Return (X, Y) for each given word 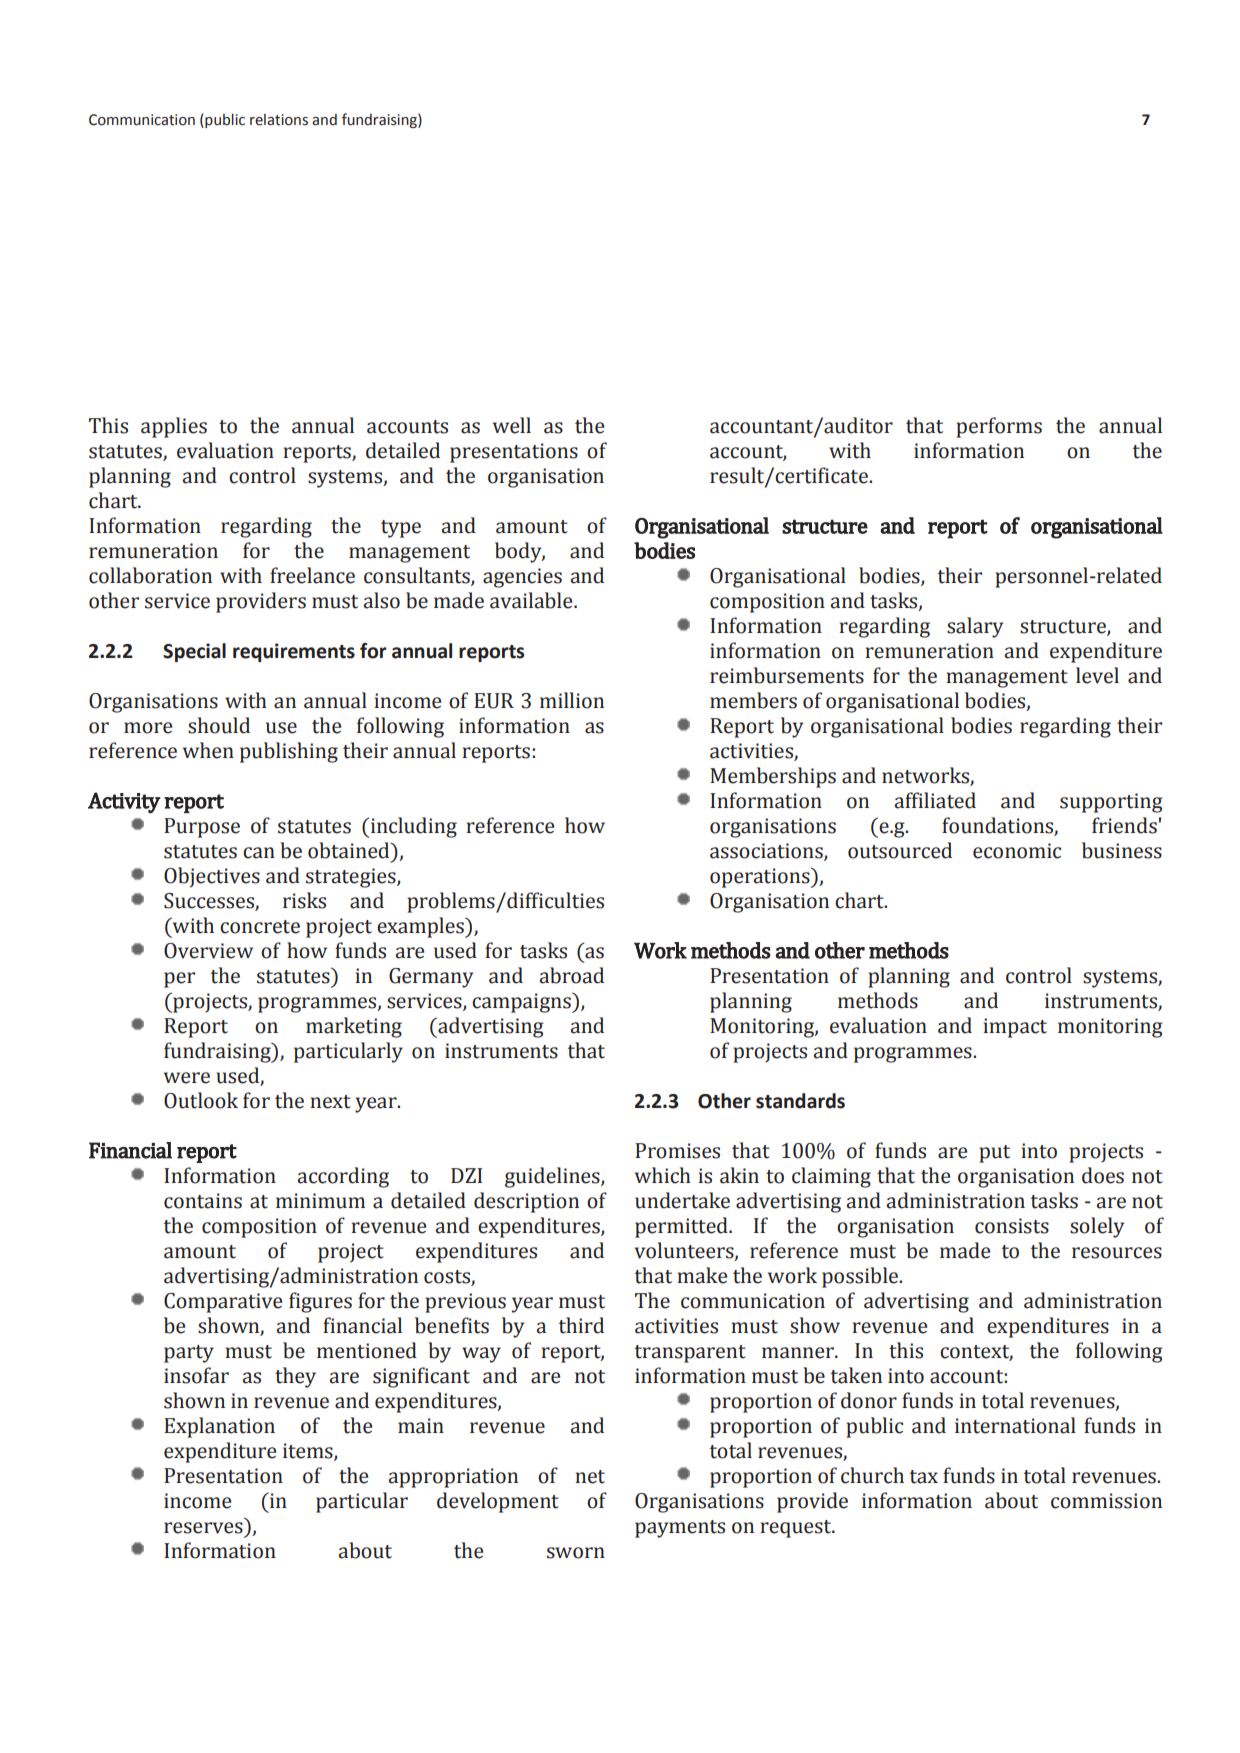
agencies (522, 578)
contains (203, 1201)
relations (279, 120)
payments (680, 1529)
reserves (203, 1528)
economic (1017, 851)
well (512, 425)
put (994, 1154)
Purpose (202, 828)
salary (975, 627)
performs (999, 427)
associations (767, 852)
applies (174, 427)
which (663, 1175)
